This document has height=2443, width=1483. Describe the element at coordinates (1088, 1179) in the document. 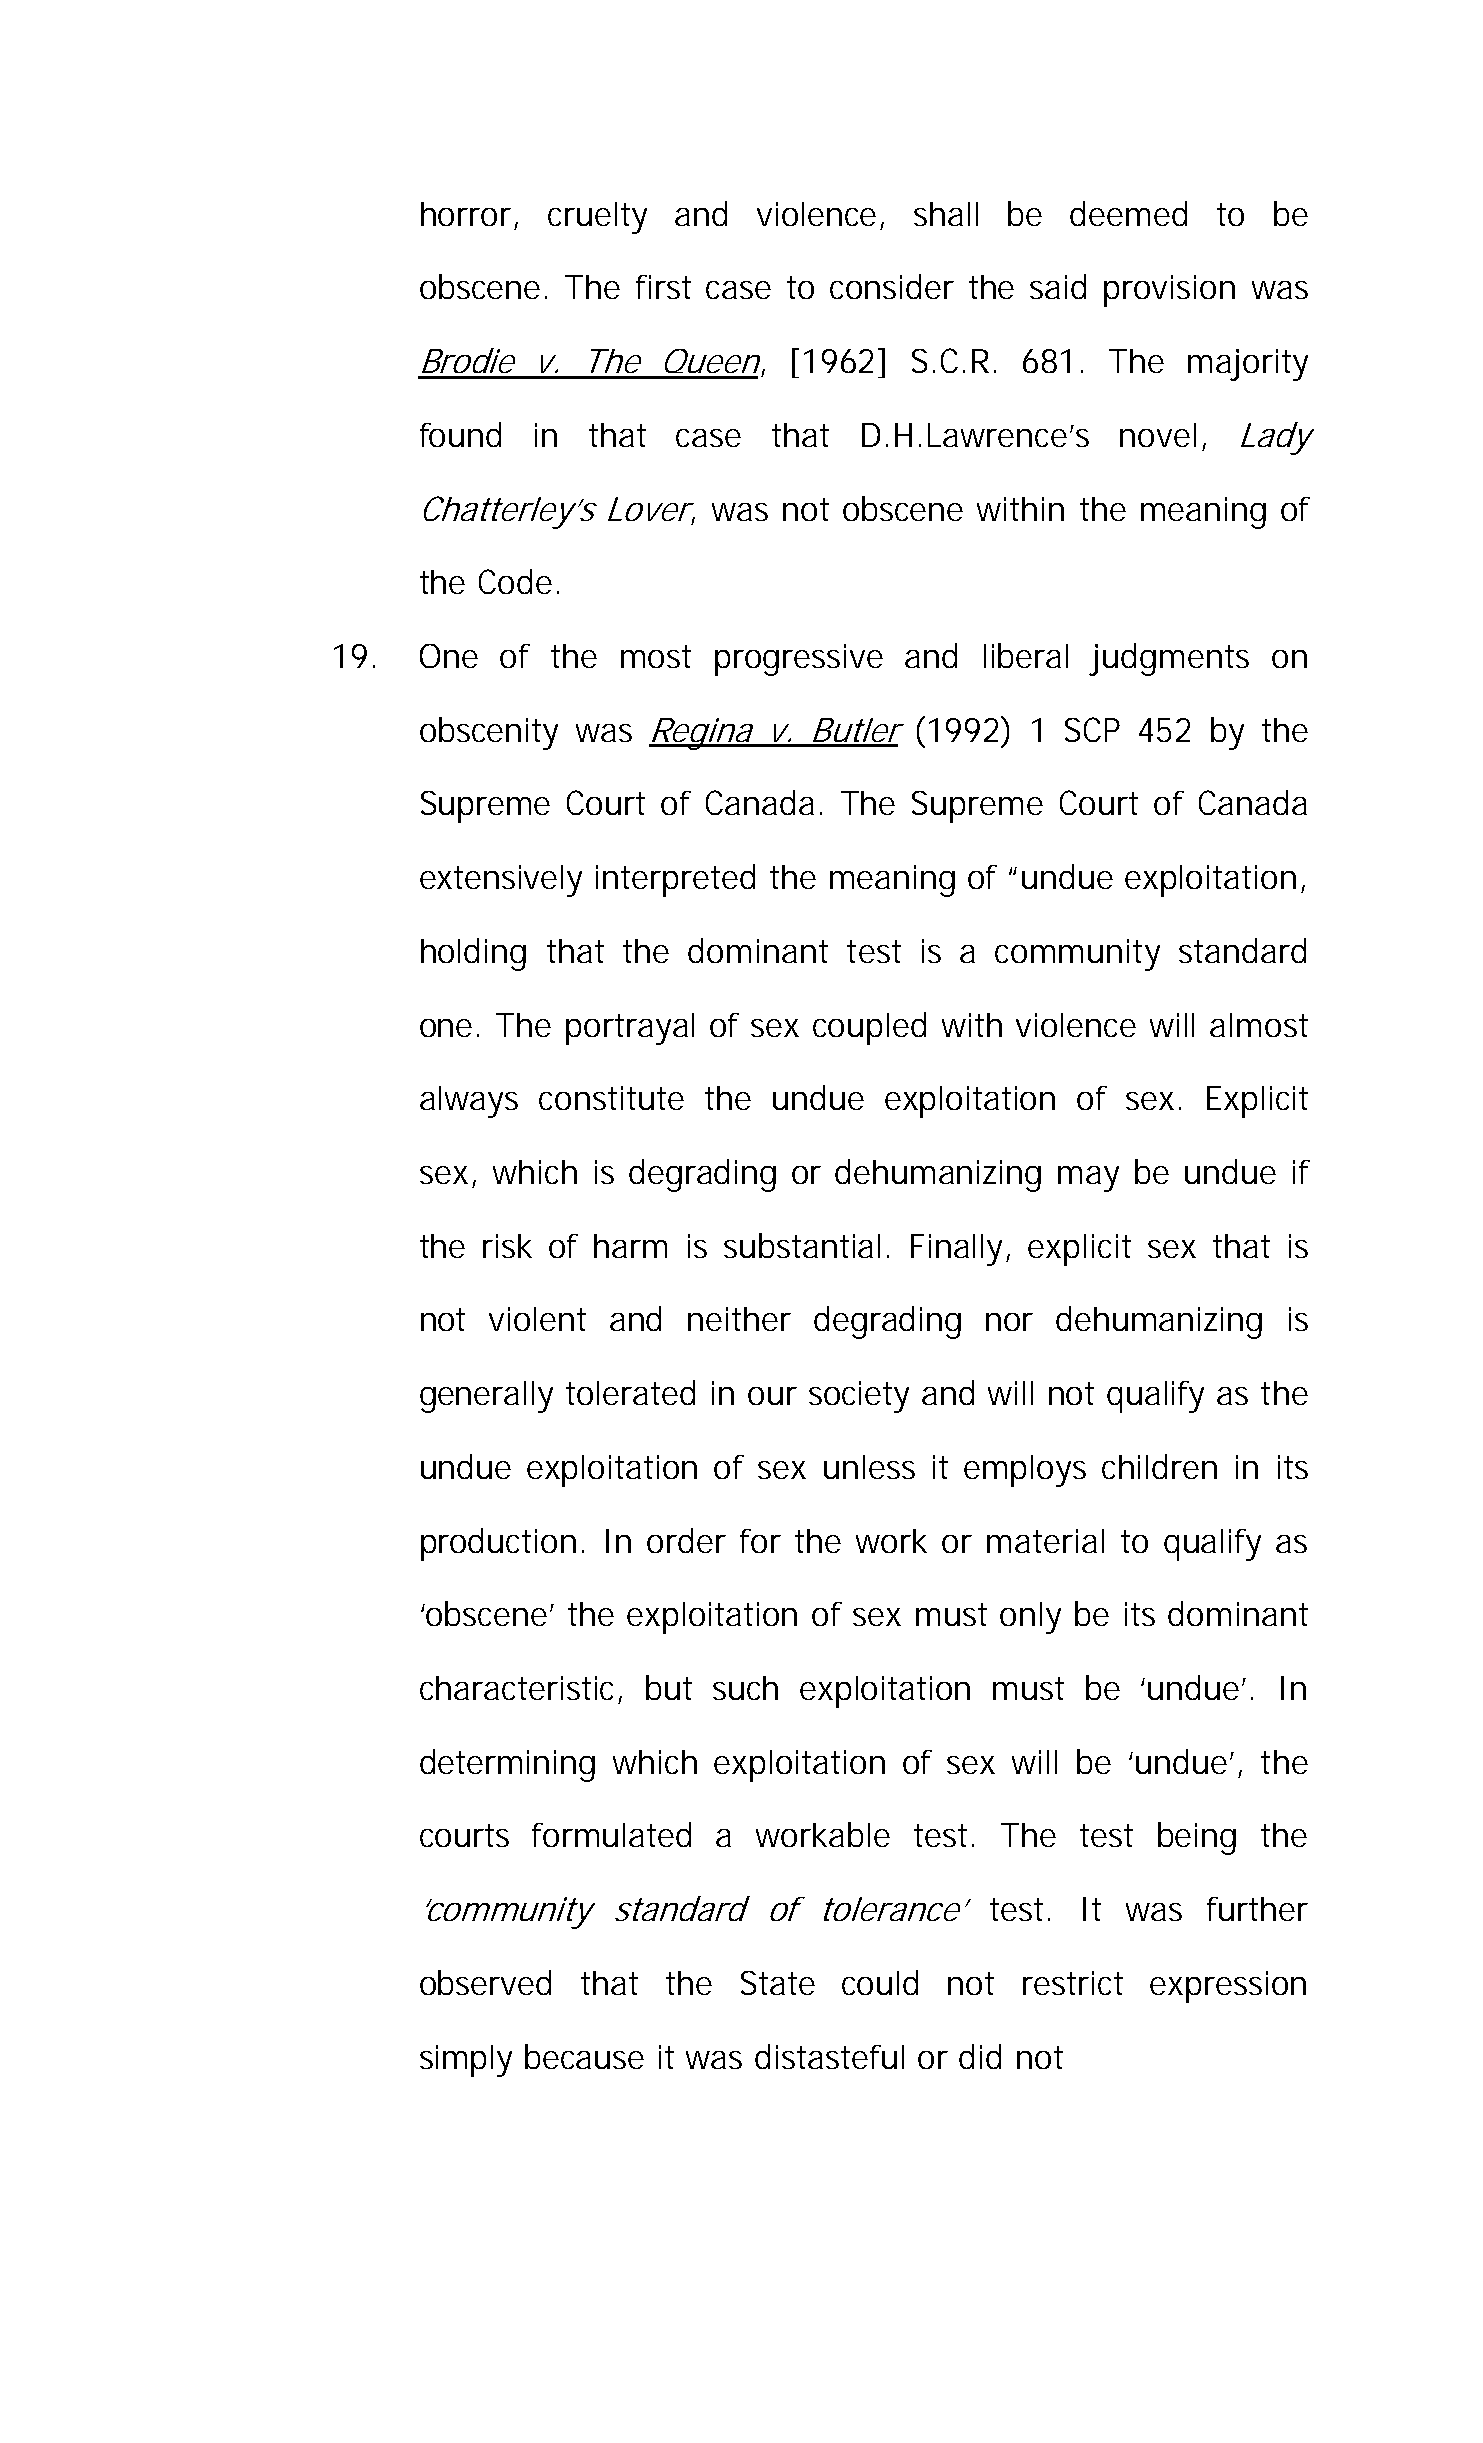

I see `may` at that location.
